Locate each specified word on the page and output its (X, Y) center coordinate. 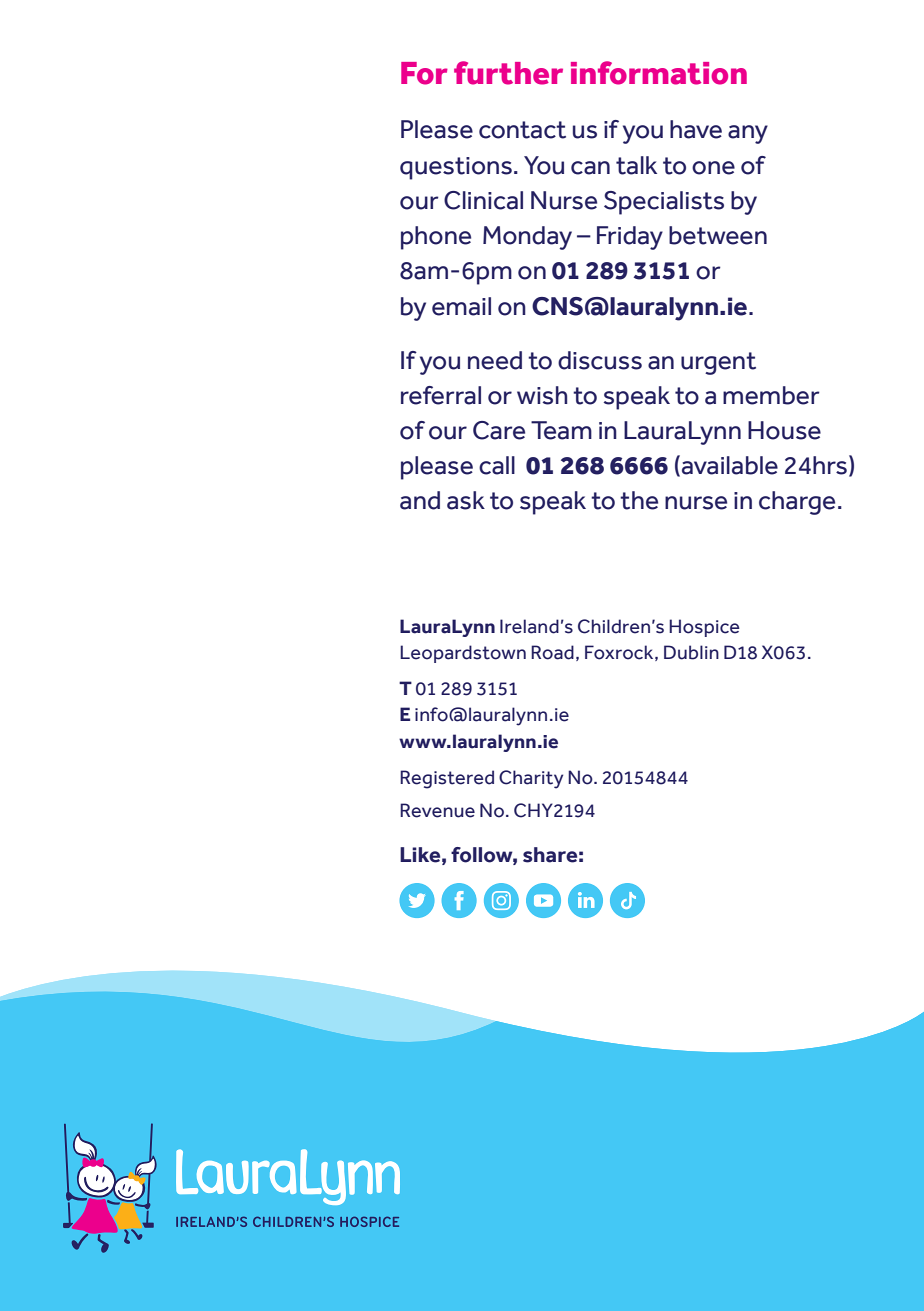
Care (499, 430)
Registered (447, 779)
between (718, 235)
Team (561, 430)
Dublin (691, 652)
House (784, 430)
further (508, 73)
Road (552, 652)
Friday (630, 238)
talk (636, 165)
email (461, 306)
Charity (531, 779)
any (748, 134)
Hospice (704, 628)
